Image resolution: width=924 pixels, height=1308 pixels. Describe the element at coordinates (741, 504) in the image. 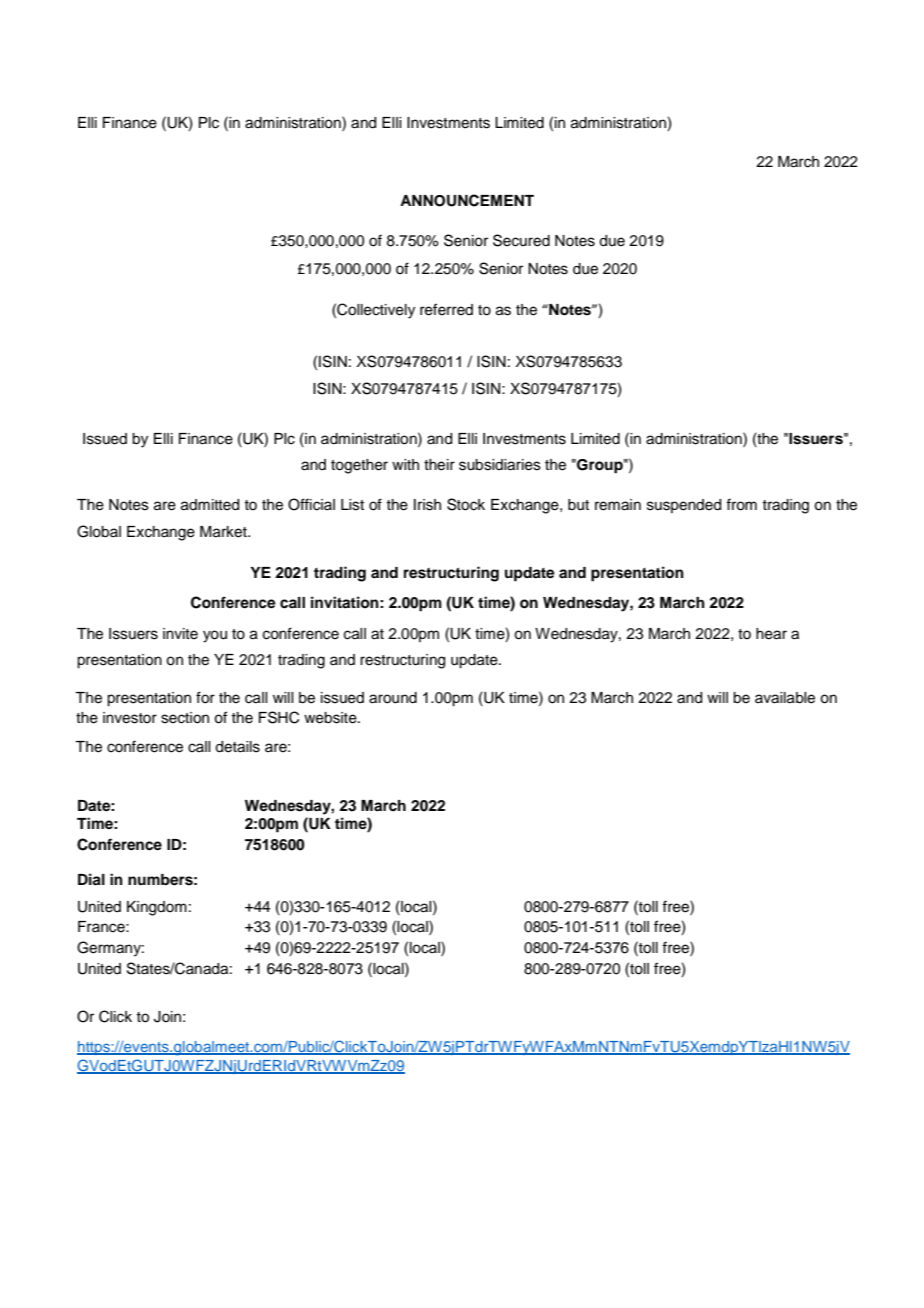

I see `from` at that location.
